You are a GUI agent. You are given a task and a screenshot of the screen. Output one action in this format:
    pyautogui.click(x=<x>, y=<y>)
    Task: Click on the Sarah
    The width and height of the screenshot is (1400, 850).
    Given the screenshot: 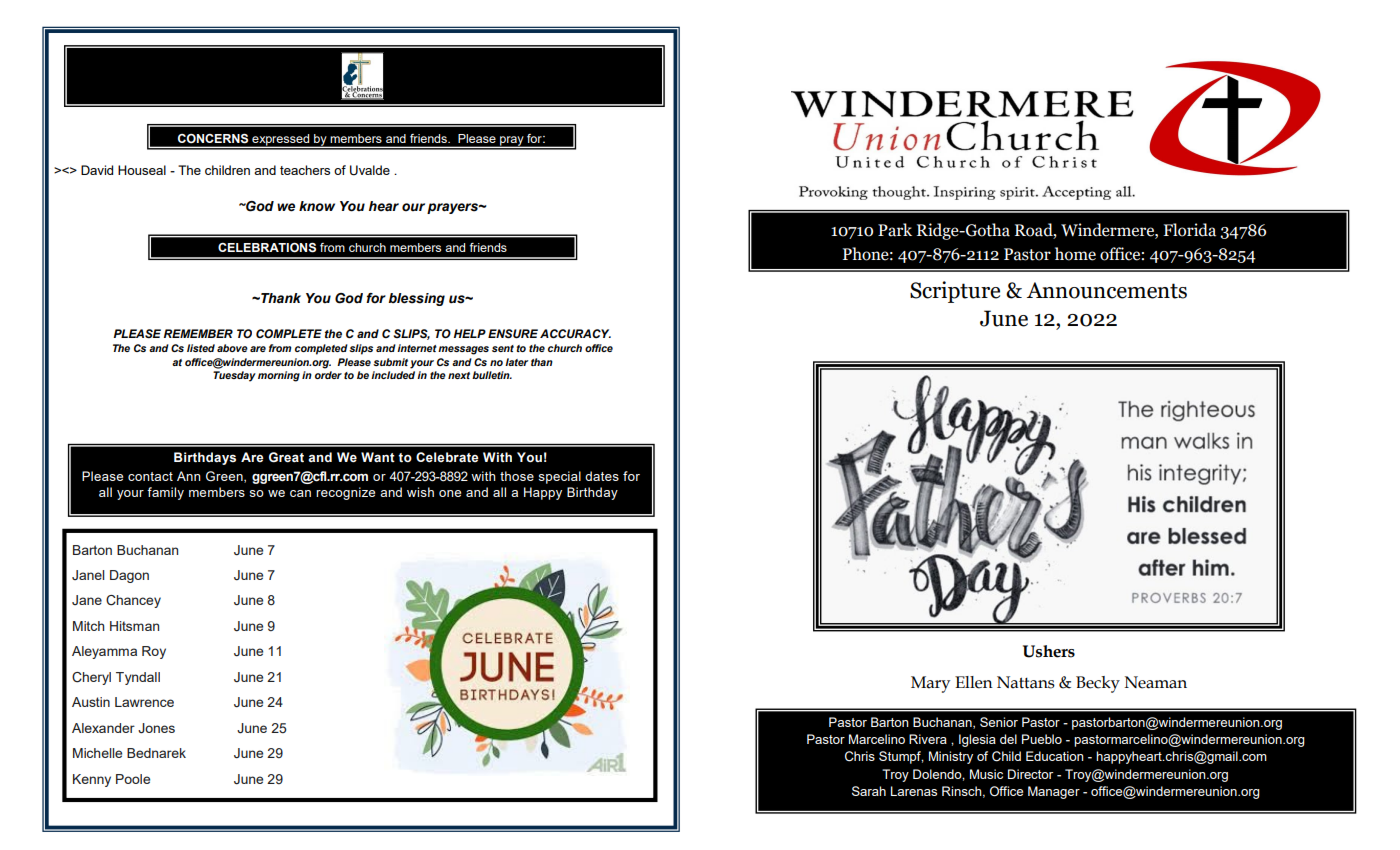 What is the action you would take?
    pyautogui.click(x=869, y=791)
